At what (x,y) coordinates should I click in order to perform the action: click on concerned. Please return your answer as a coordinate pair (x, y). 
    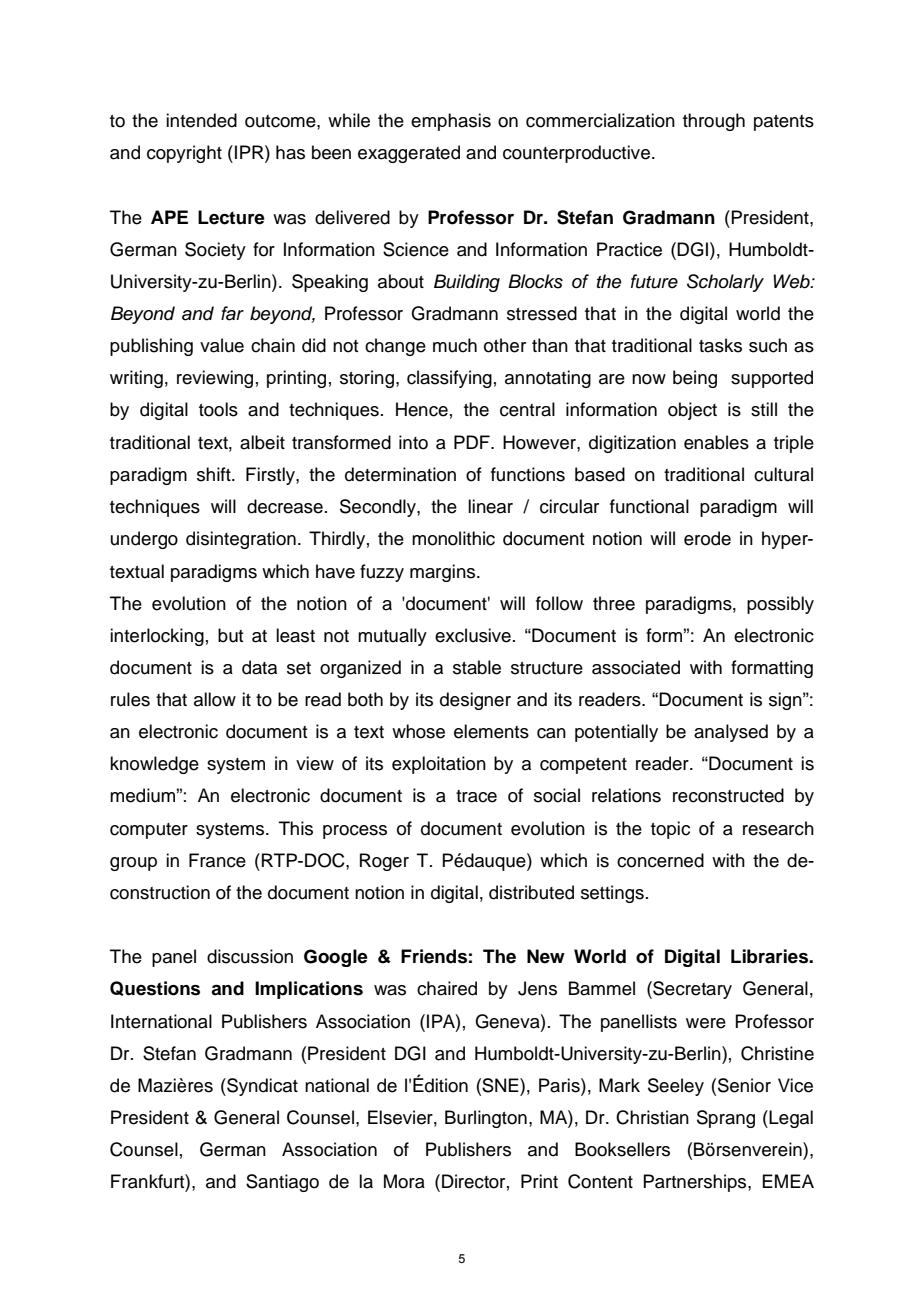
    Looking at the image, I should click on (660, 860).
